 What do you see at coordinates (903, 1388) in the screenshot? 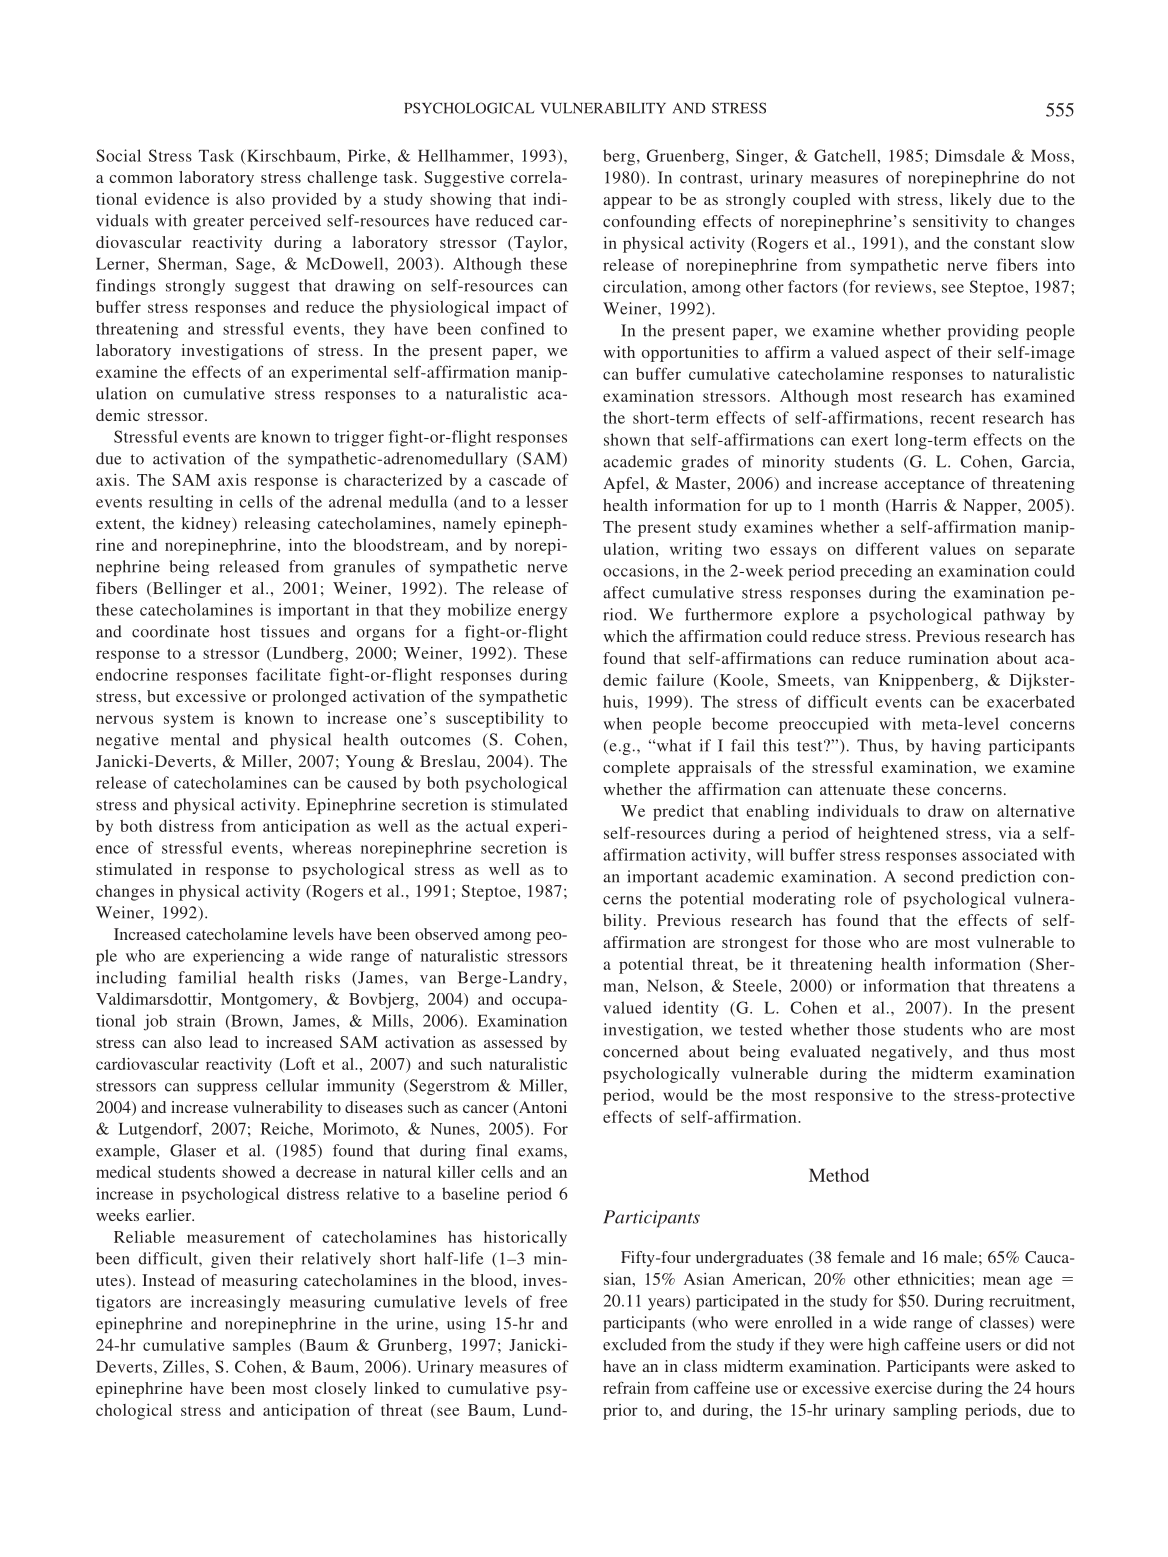
I see `exercise` at bounding box center [903, 1388].
